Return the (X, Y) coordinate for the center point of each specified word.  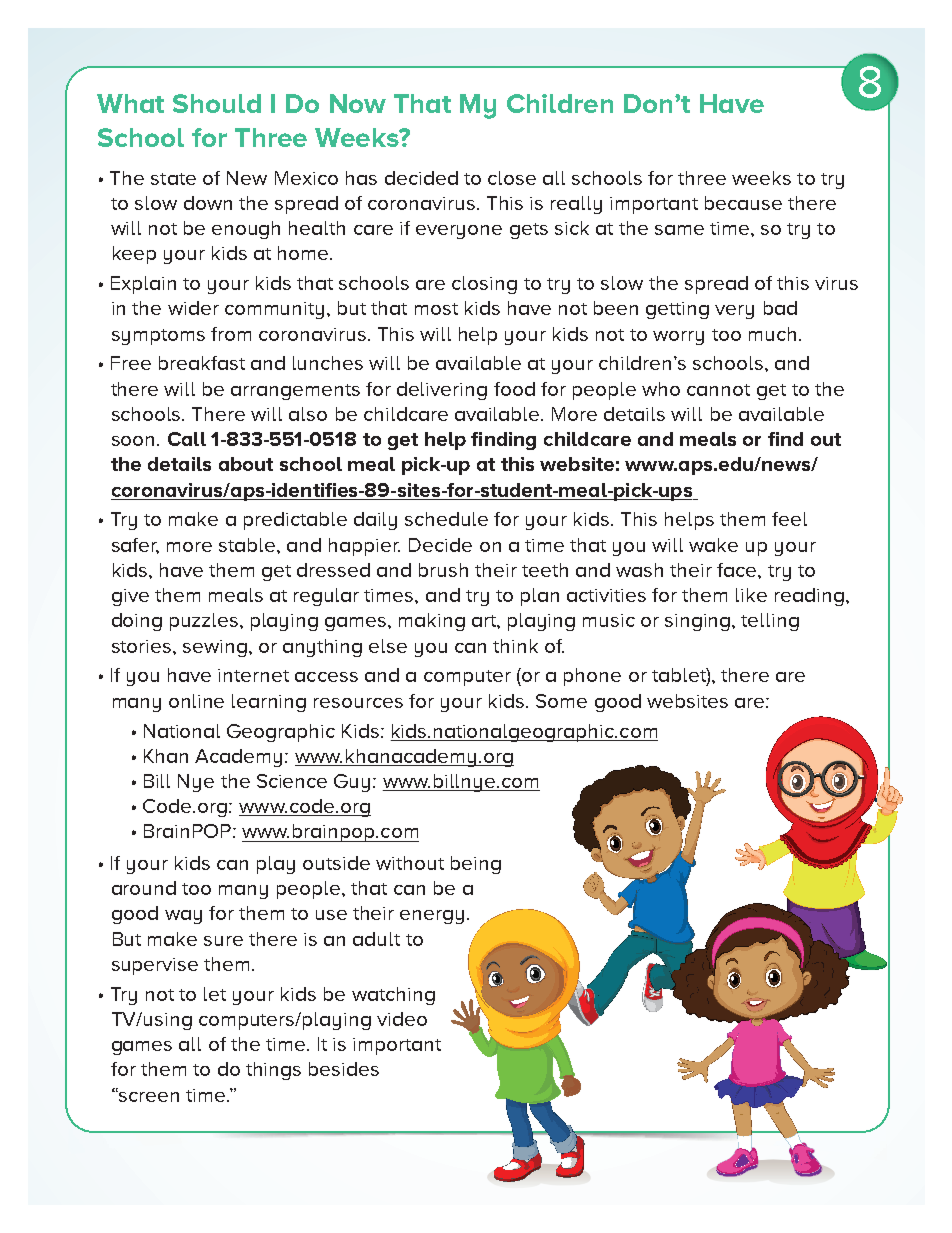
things (273, 1071)
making (432, 622)
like (751, 595)
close (512, 178)
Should (217, 103)
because (743, 203)
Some (561, 701)
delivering (442, 391)
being (476, 865)
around (144, 888)
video (402, 1019)
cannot (718, 390)
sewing (215, 648)
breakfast (202, 363)
